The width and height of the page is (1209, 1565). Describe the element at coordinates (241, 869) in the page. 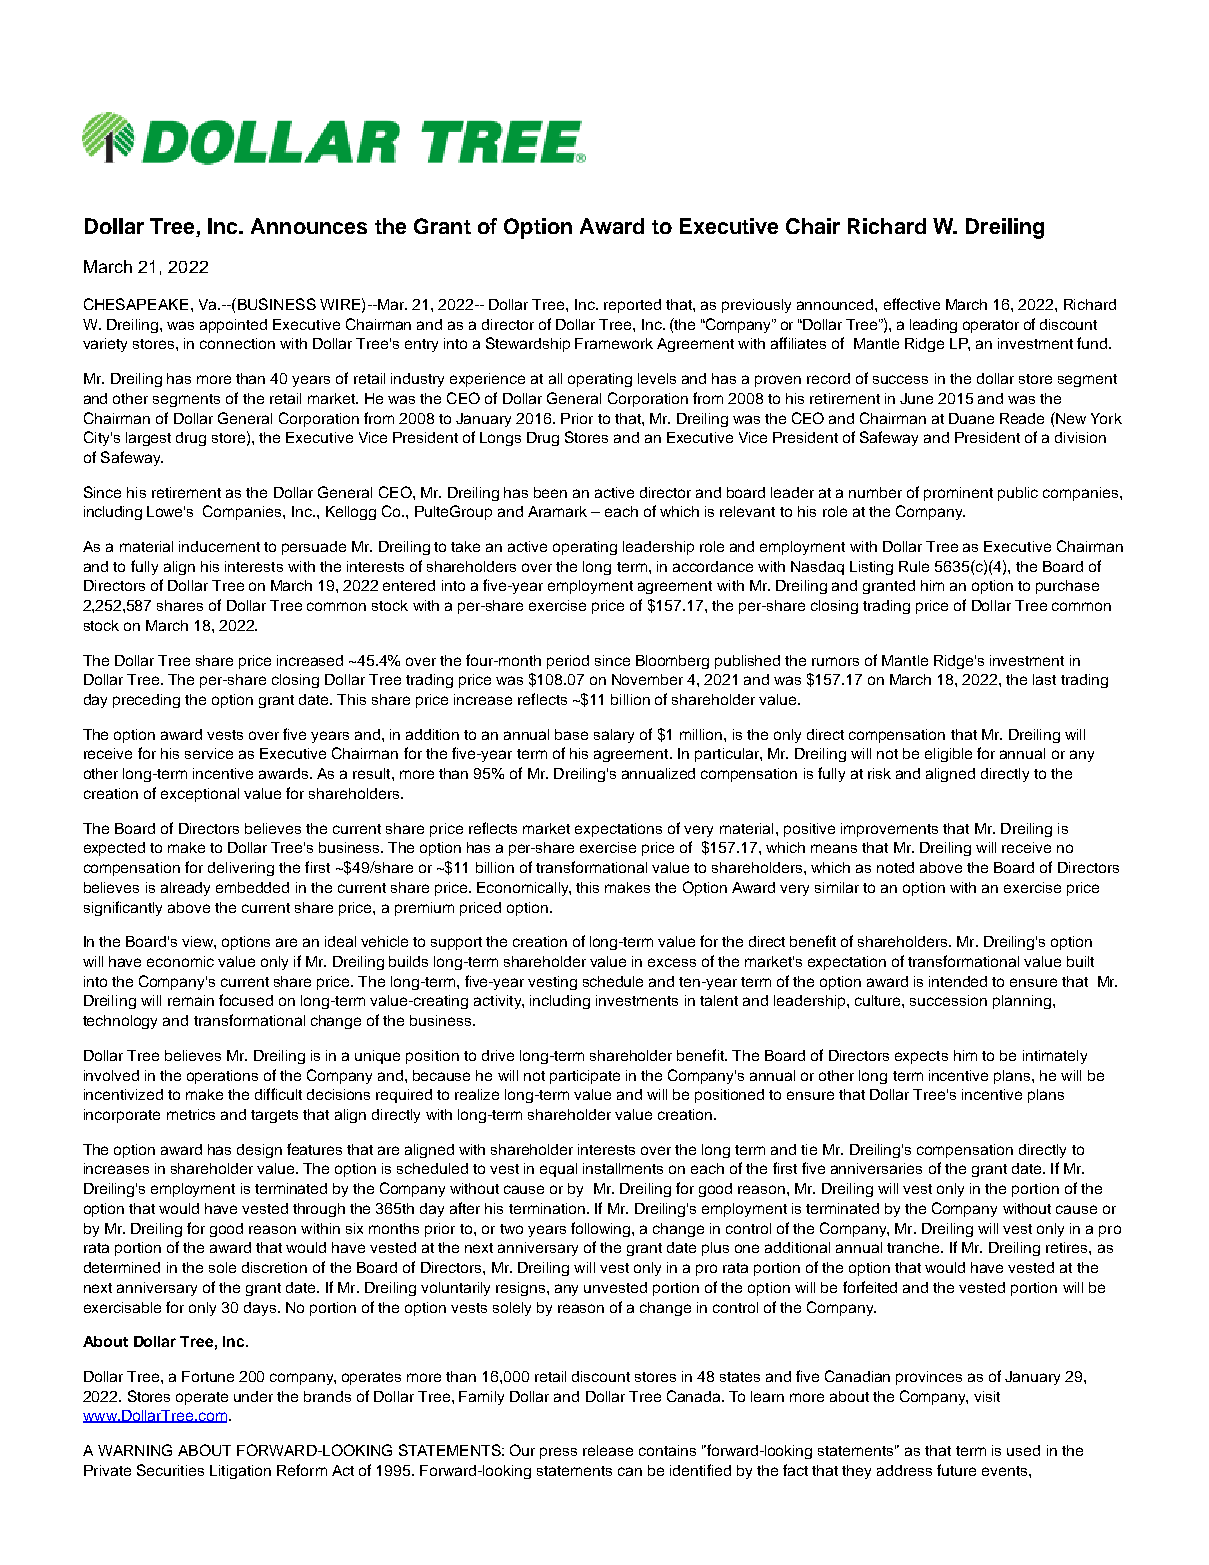

I see `delivering` at that location.
